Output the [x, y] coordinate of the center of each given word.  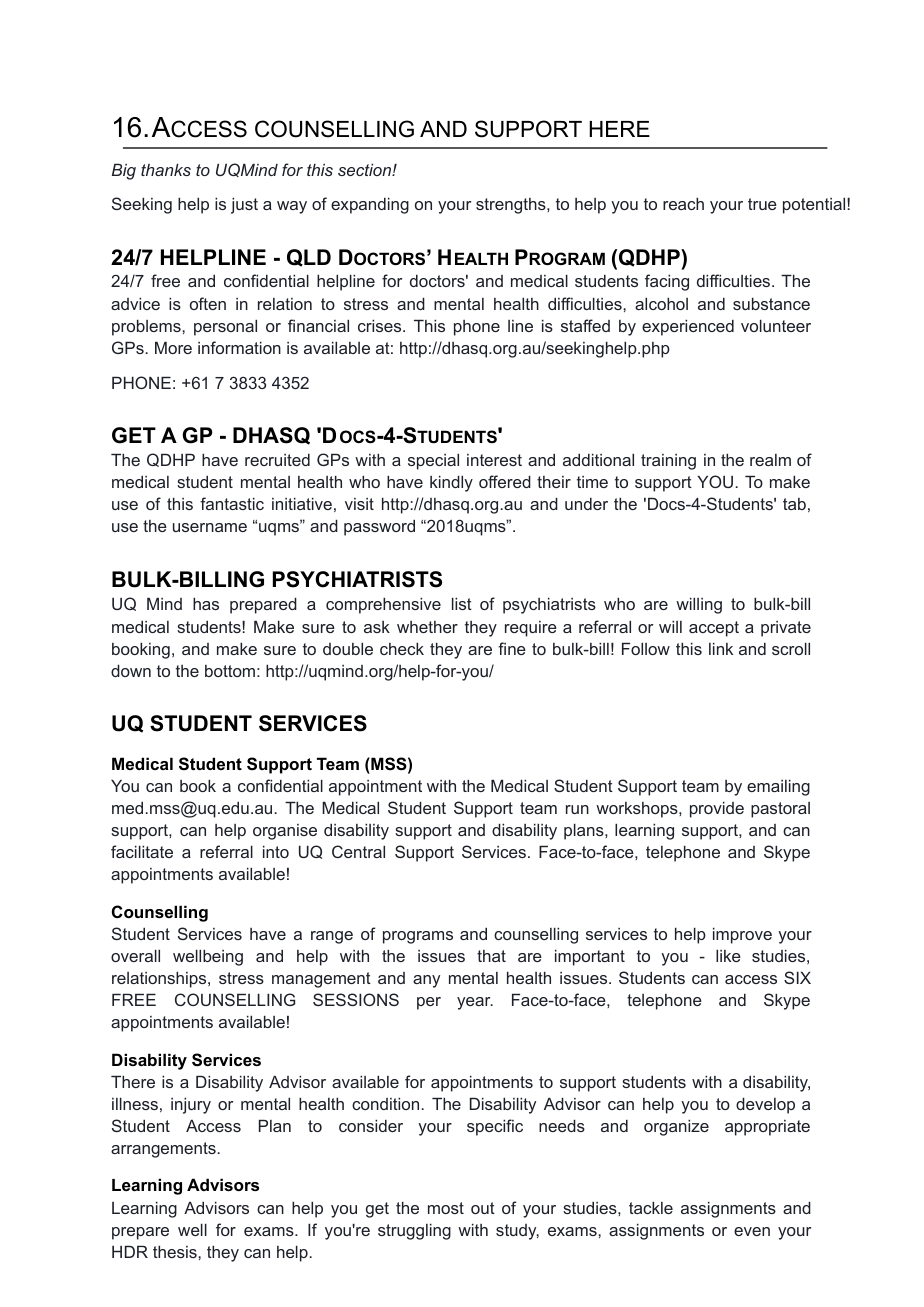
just [244, 205]
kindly [451, 483]
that [491, 956]
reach [683, 203]
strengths [512, 206]
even [752, 1231]
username [210, 527]
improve [742, 935]
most [446, 1208]
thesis [176, 1251]
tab [794, 504]
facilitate [142, 851]
